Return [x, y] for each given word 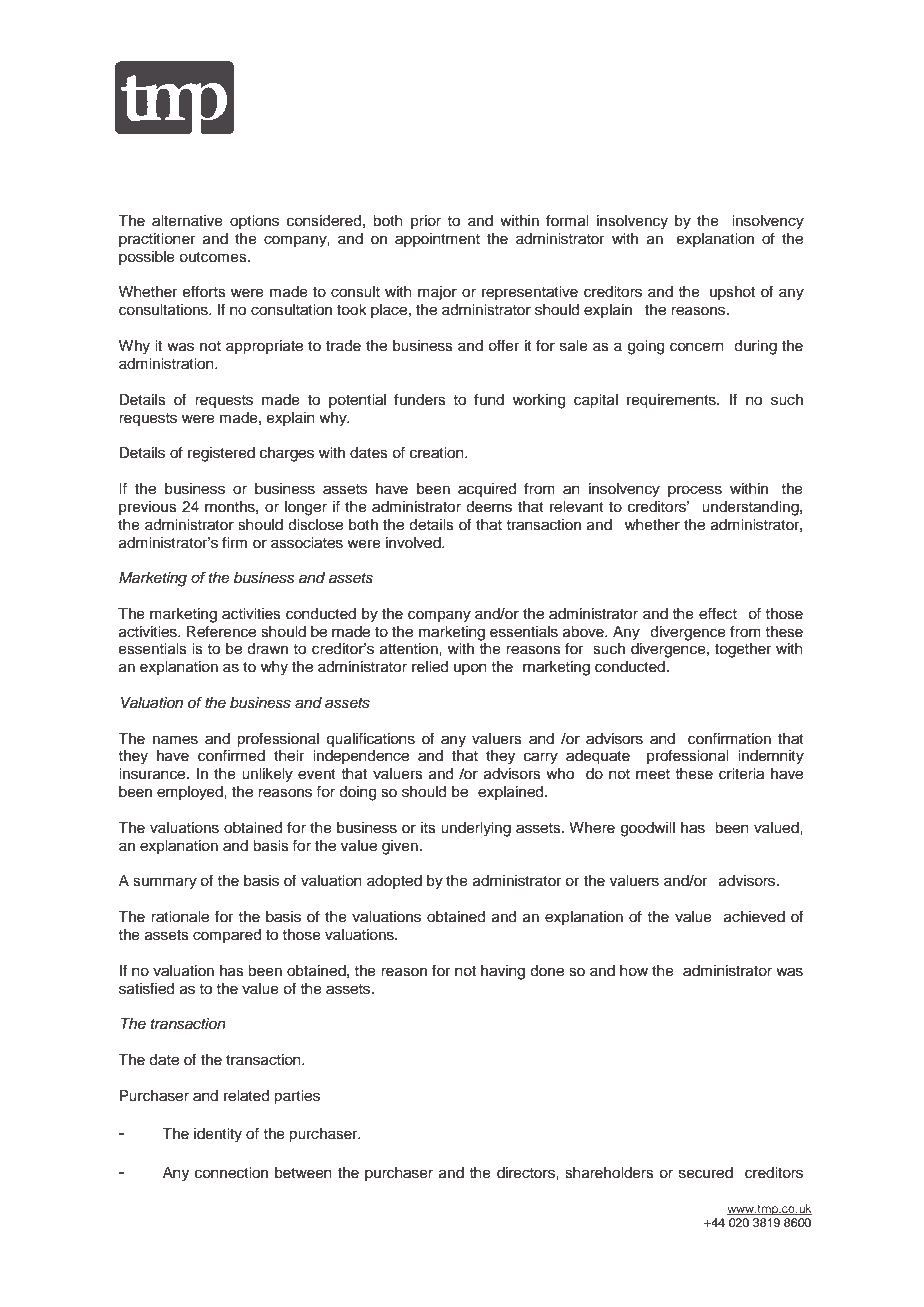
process [695, 491]
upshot [732, 293]
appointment [437, 240]
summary [165, 883]
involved [414, 543]
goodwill [648, 829]
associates [307, 543]
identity [218, 1135]
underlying [476, 829]
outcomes [214, 257]
